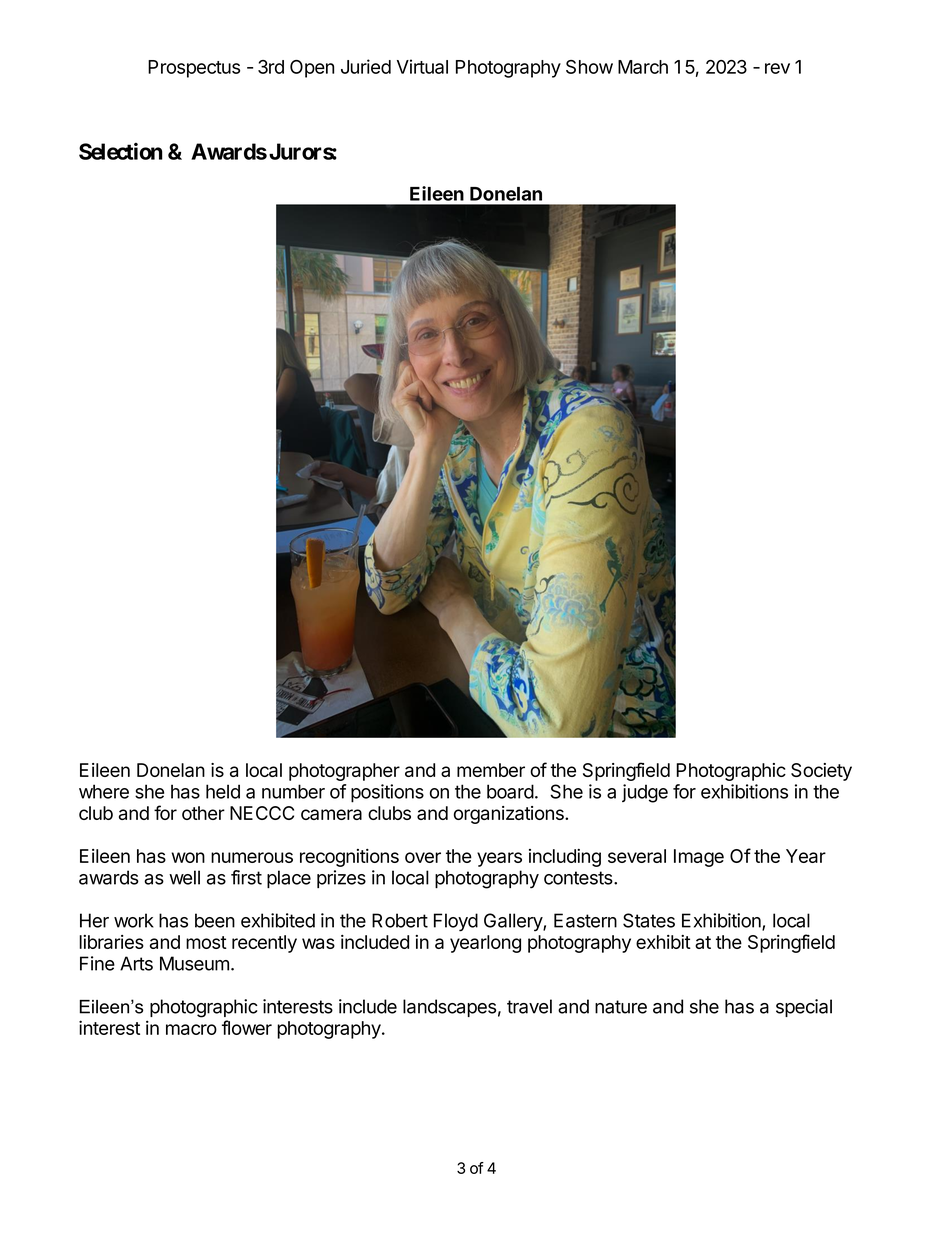  What do you see at coordinates (194, 69) in the screenshot?
I see `Prospectus` at bounding box center [194, 69].
